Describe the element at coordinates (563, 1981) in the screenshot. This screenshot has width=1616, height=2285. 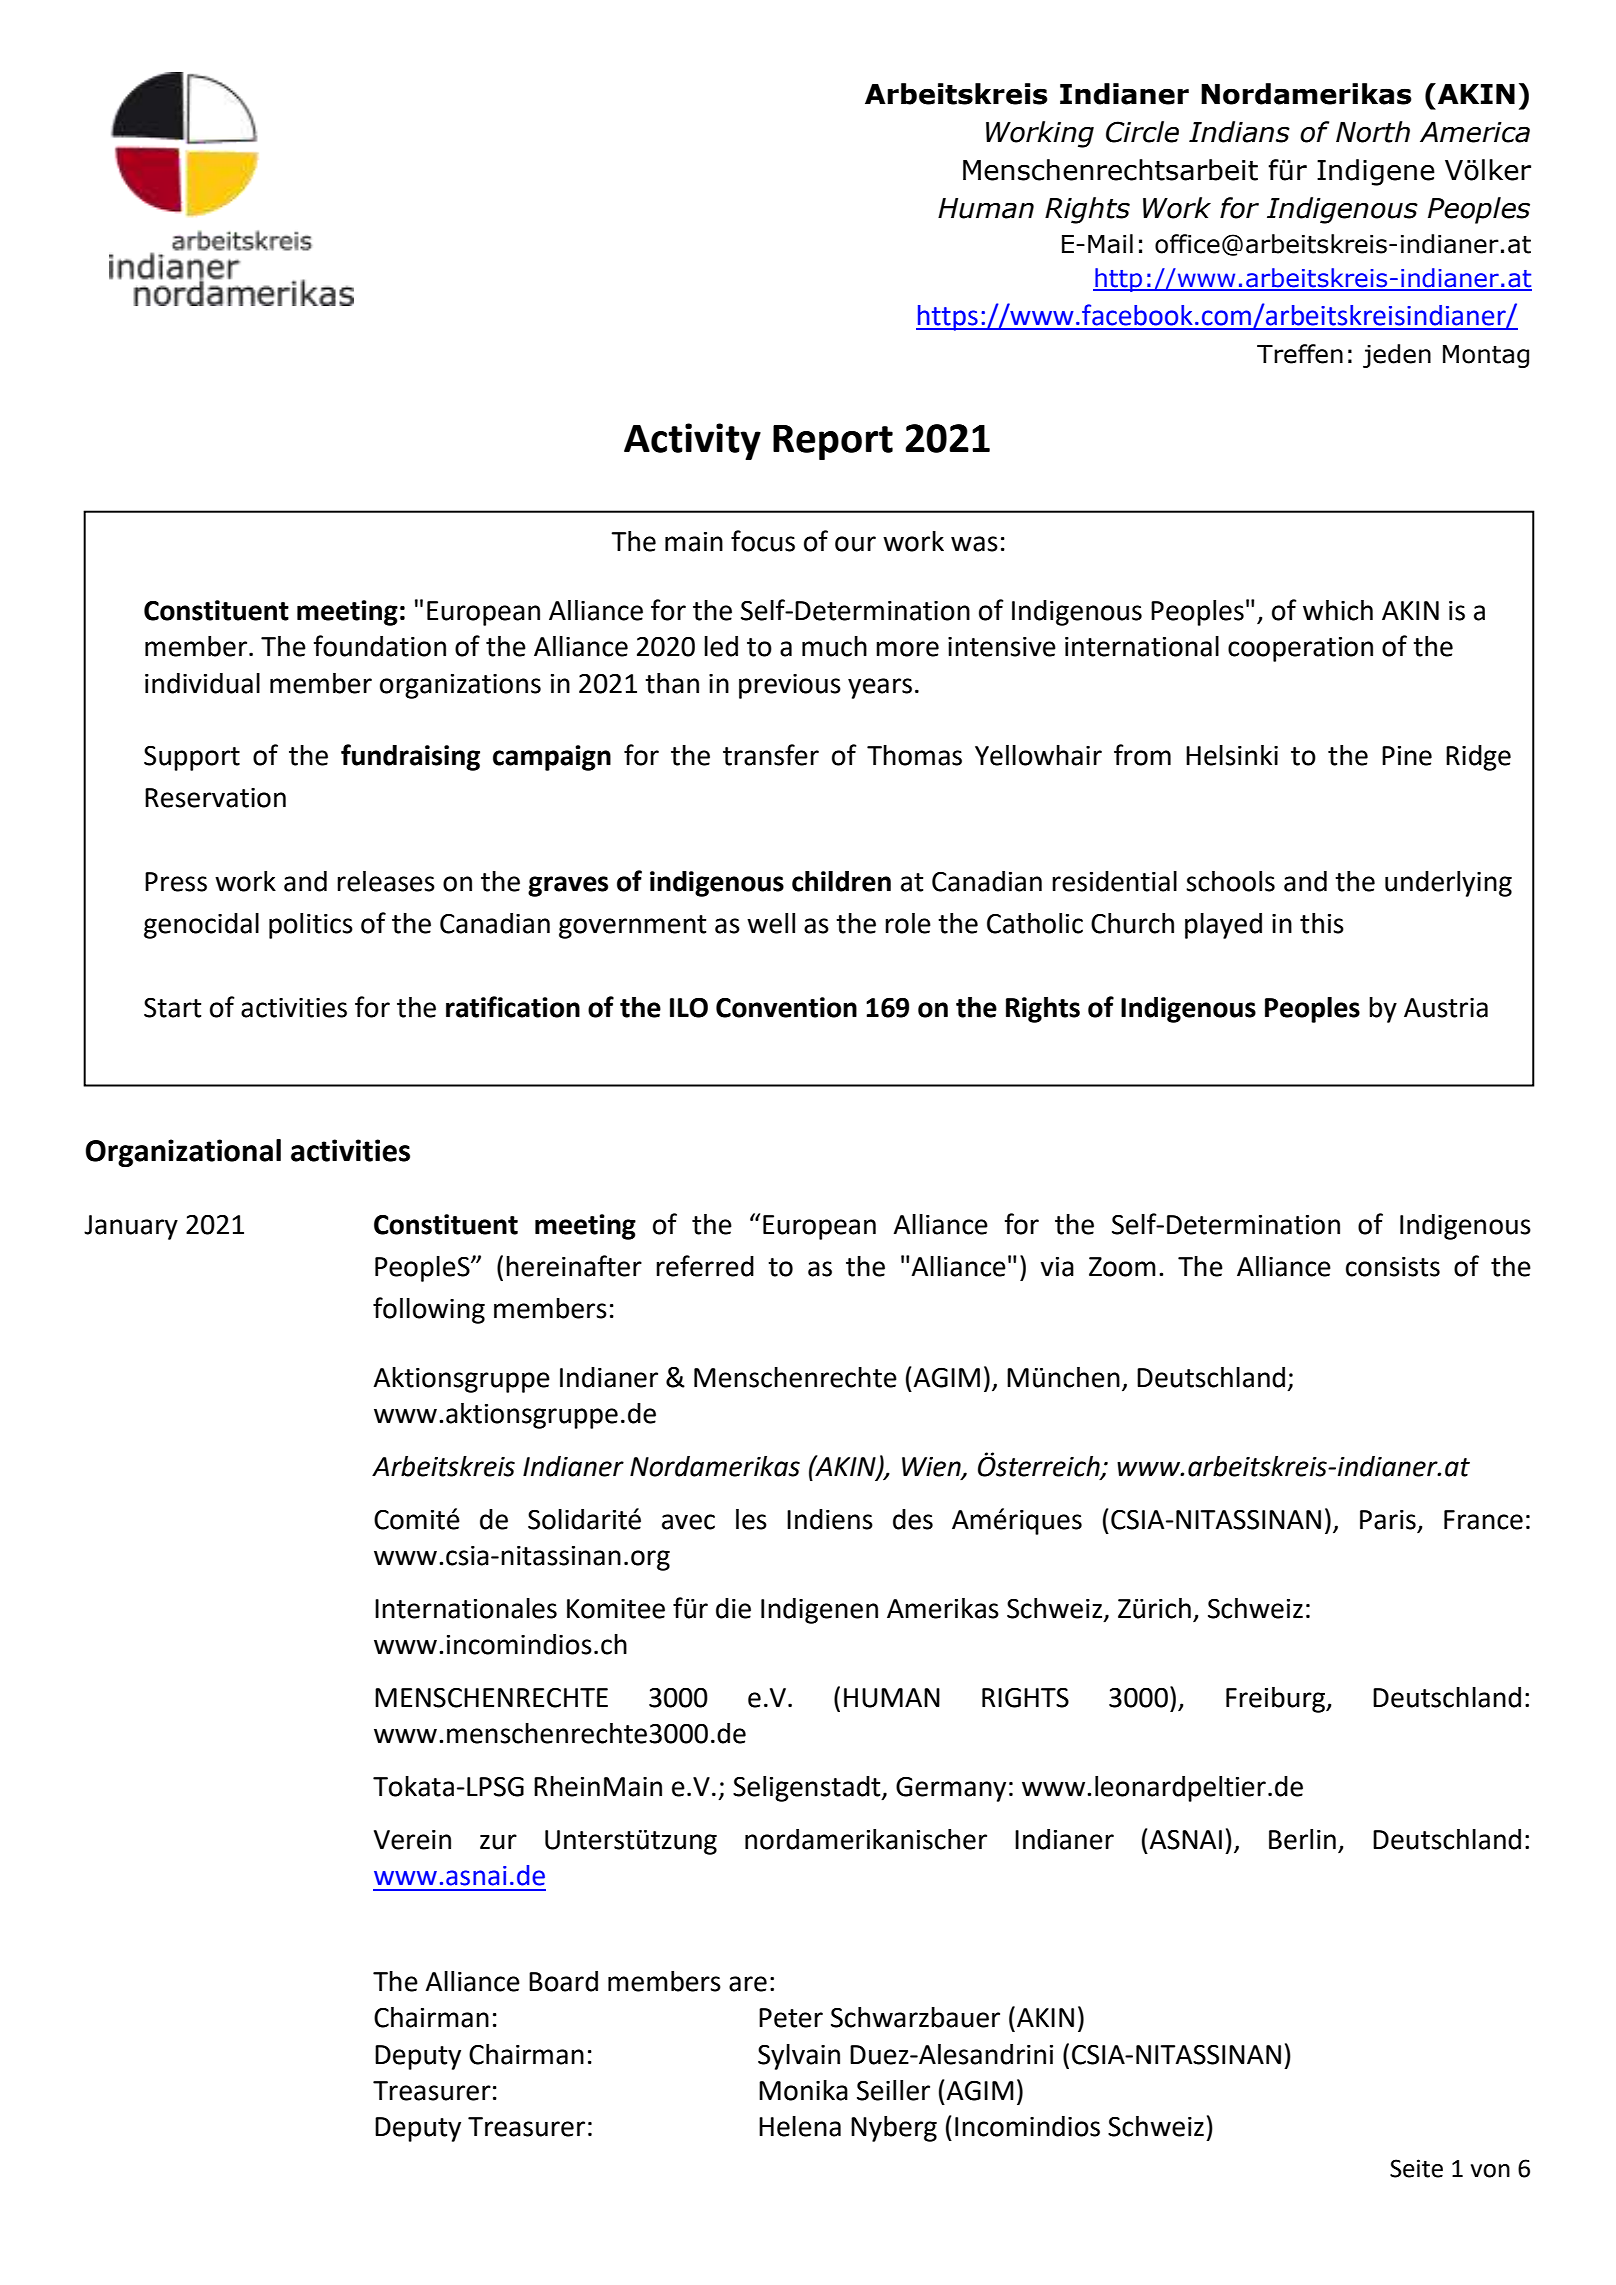
I see `Board` at that location.
